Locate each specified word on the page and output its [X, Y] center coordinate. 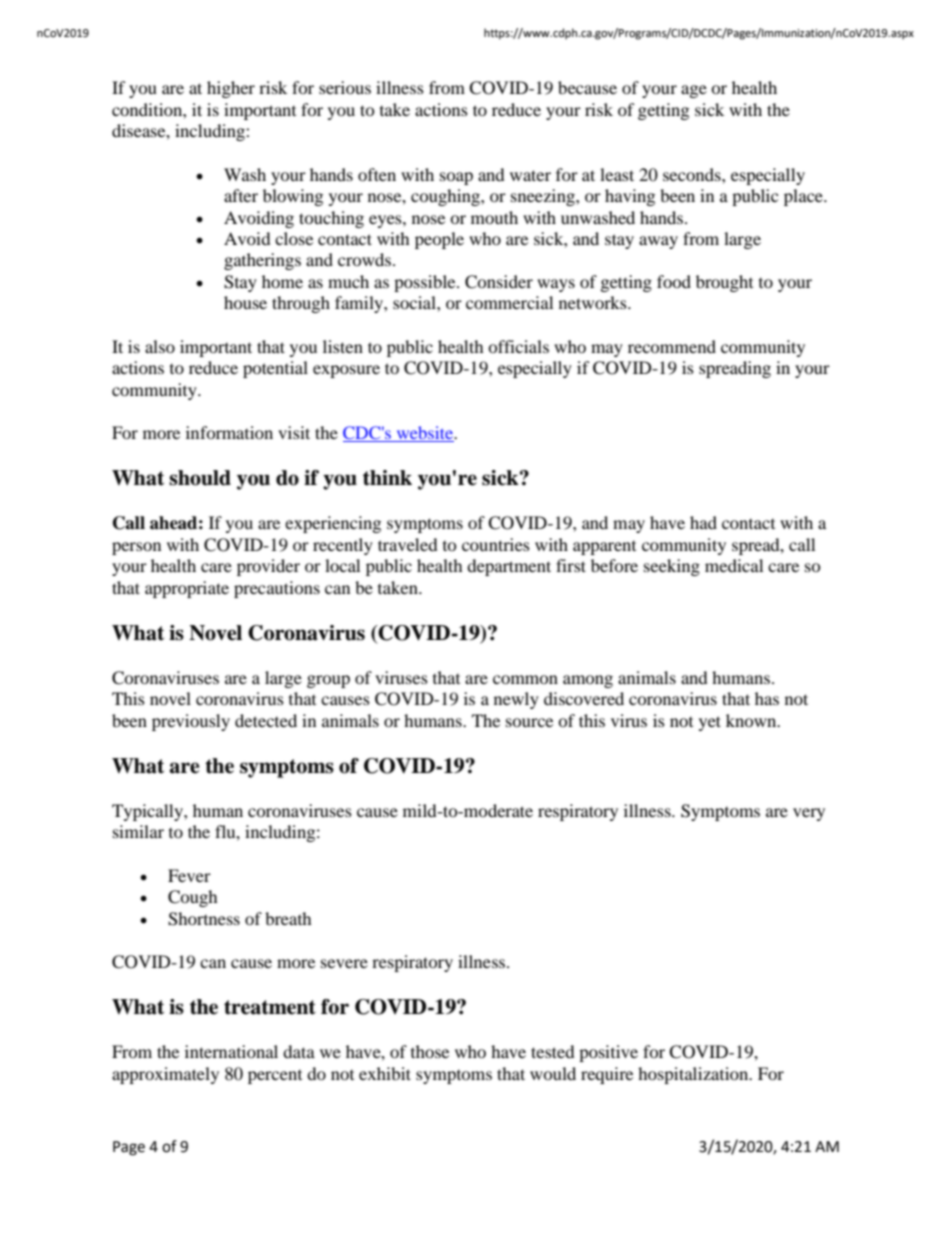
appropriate [187, 589]
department [509, 567]
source [529, 722]
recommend [672, 346]
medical [734, 565]
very [809, 814]
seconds [693, 174]
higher [231, 89]
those [430, 1051]
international [231, 1051]
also [160, 346]
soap [456, 178]
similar [138, 831]
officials [518, 346]
